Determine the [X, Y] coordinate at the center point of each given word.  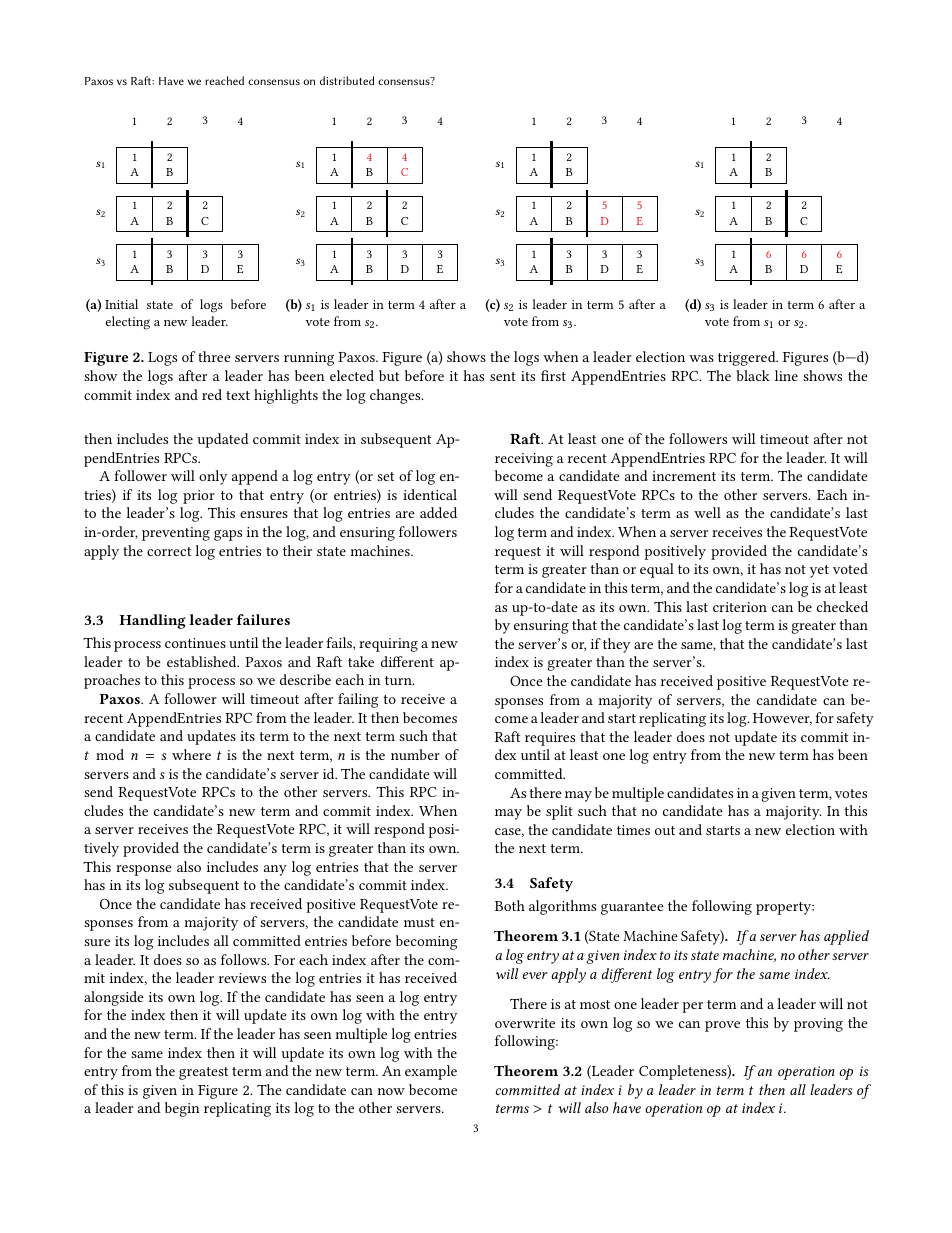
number [415, 754]
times [633, 830]
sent [503, 376]
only [213, 477]
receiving [524, 460]
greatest [203, 1073]
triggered [748, 358]
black [753, 375]
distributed [347, 80]
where [191, 754]
